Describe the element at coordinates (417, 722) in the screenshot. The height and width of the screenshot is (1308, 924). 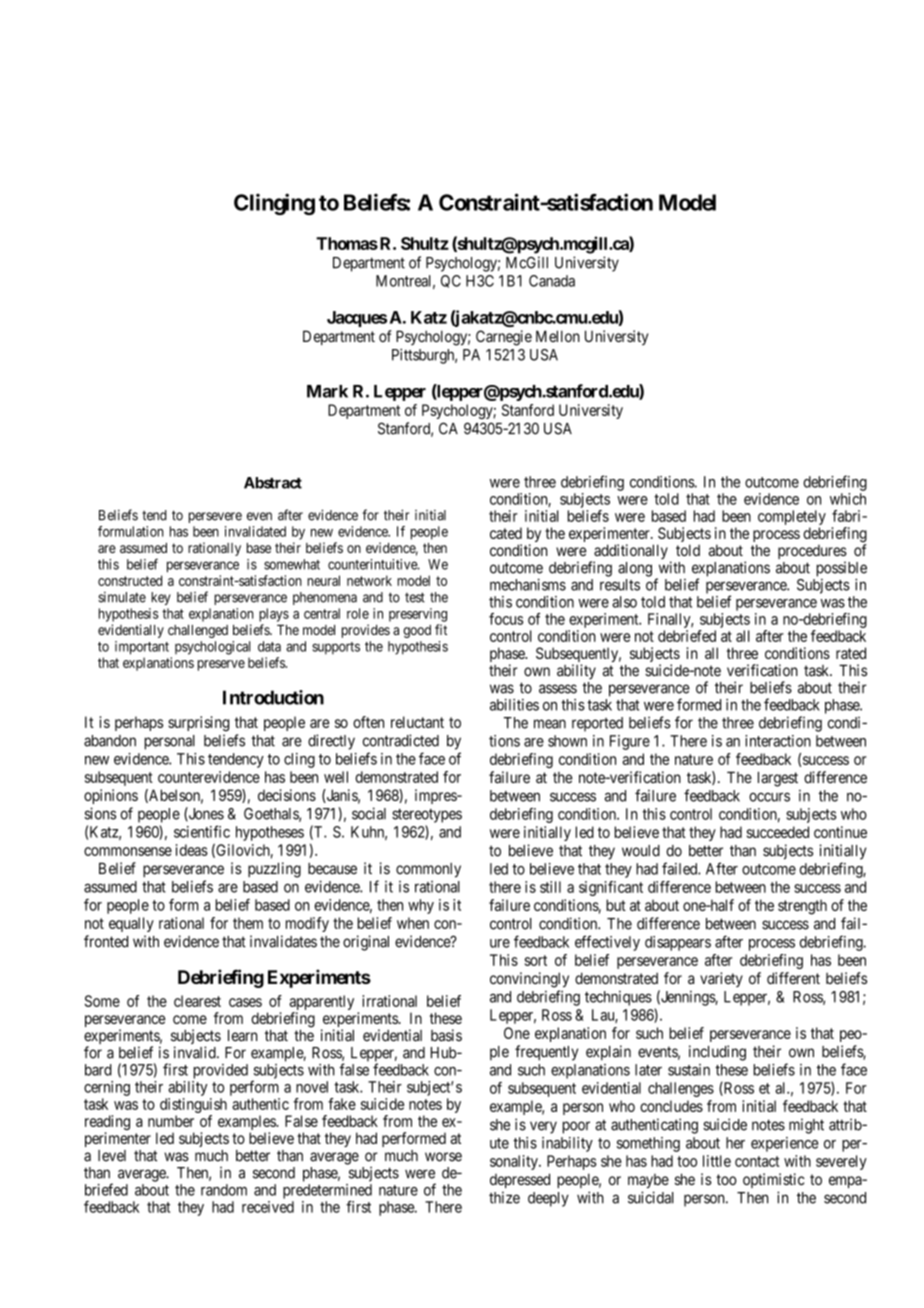
I see `reluctant` at that location.
